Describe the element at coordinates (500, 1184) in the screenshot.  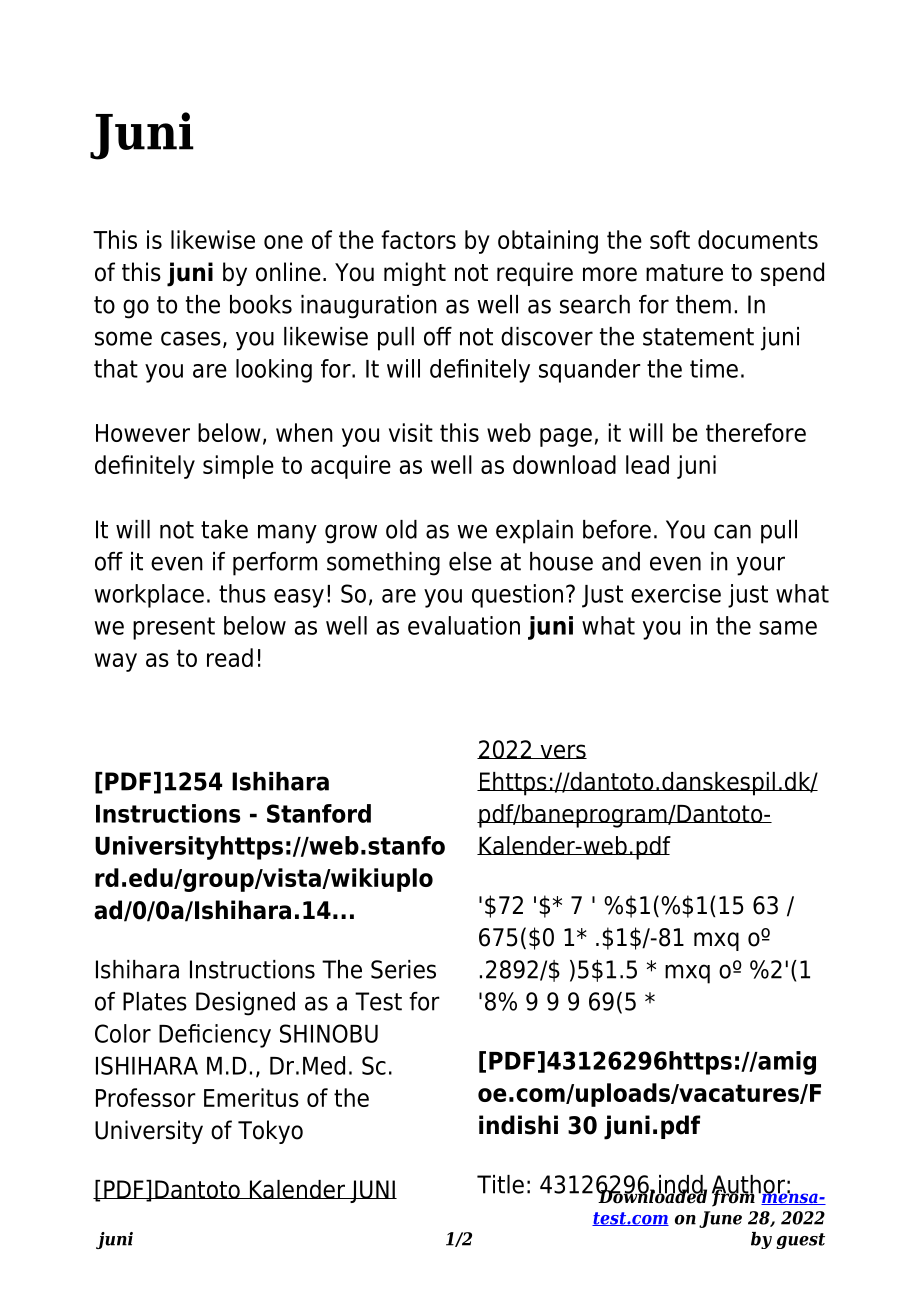
I see `Title` at that location.
